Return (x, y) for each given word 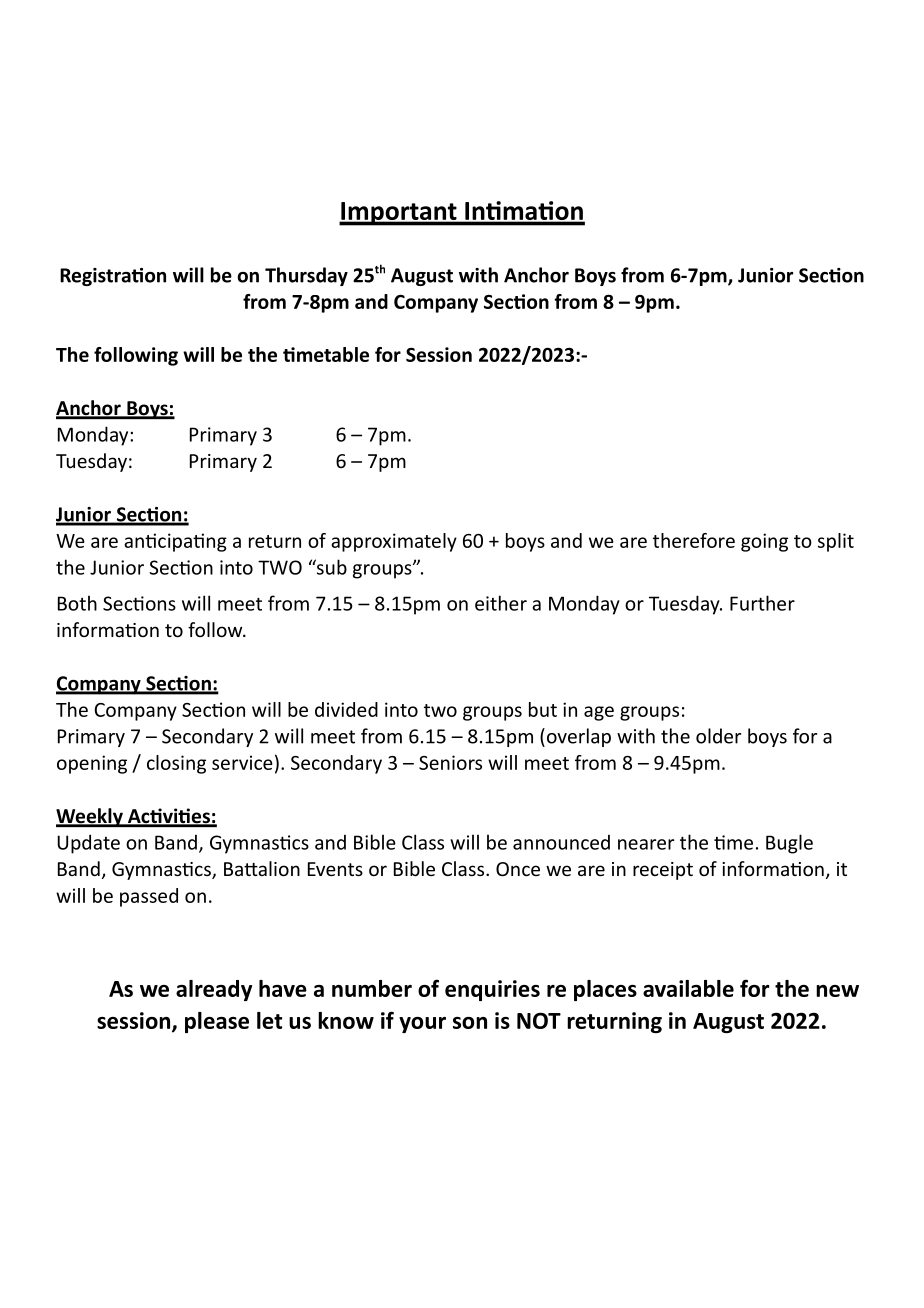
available (688, 988)
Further (762, 603)
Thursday (306, 276)
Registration (113, 277)
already (214, 990)
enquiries (492, 990)
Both (77, 603)
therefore (694, 540)
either (501, 603)
